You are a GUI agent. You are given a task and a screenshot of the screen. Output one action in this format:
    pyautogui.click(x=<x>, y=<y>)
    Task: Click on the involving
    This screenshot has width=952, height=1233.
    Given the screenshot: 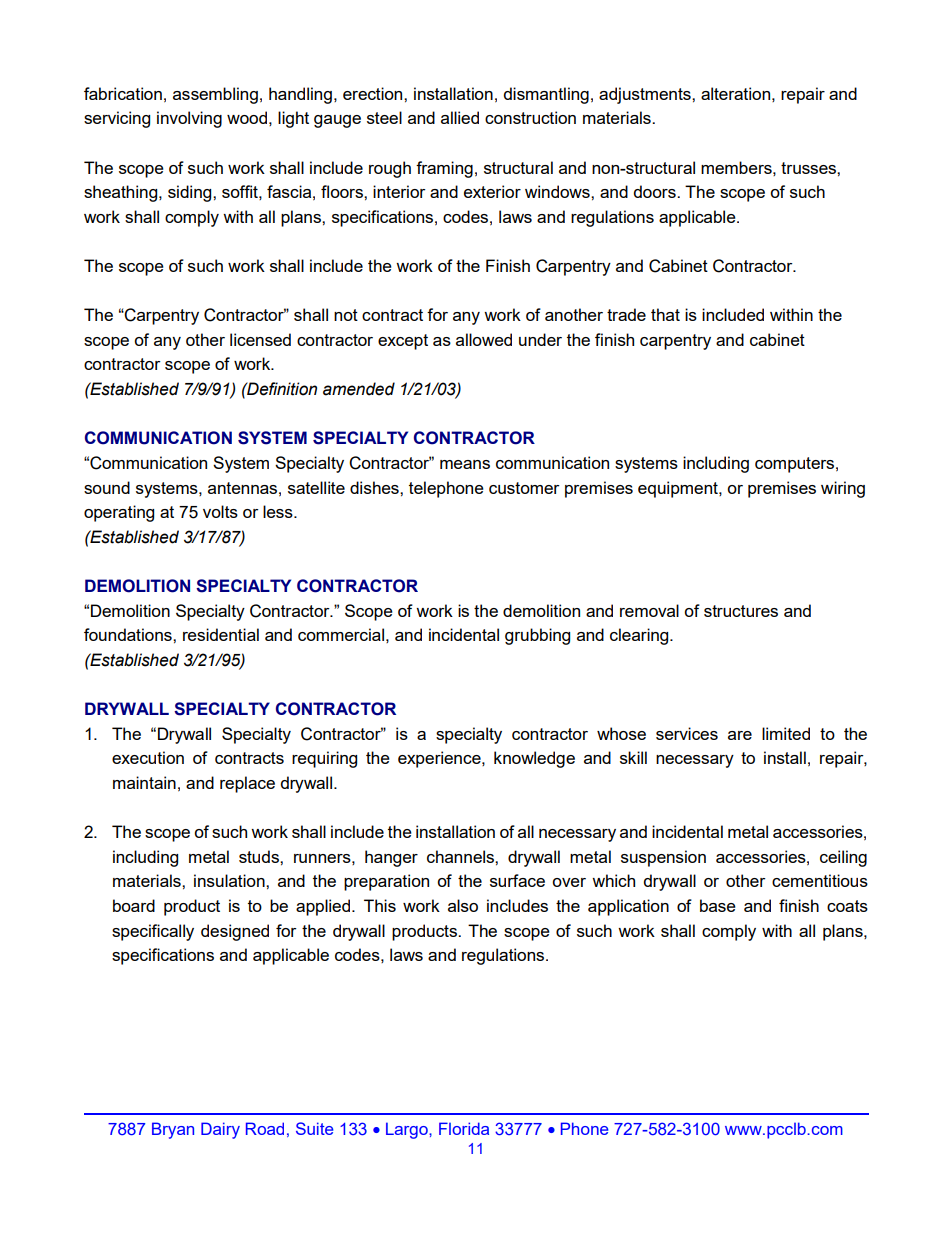 What is the action you would take?
    pyautogui.click(x=189, y=119)
